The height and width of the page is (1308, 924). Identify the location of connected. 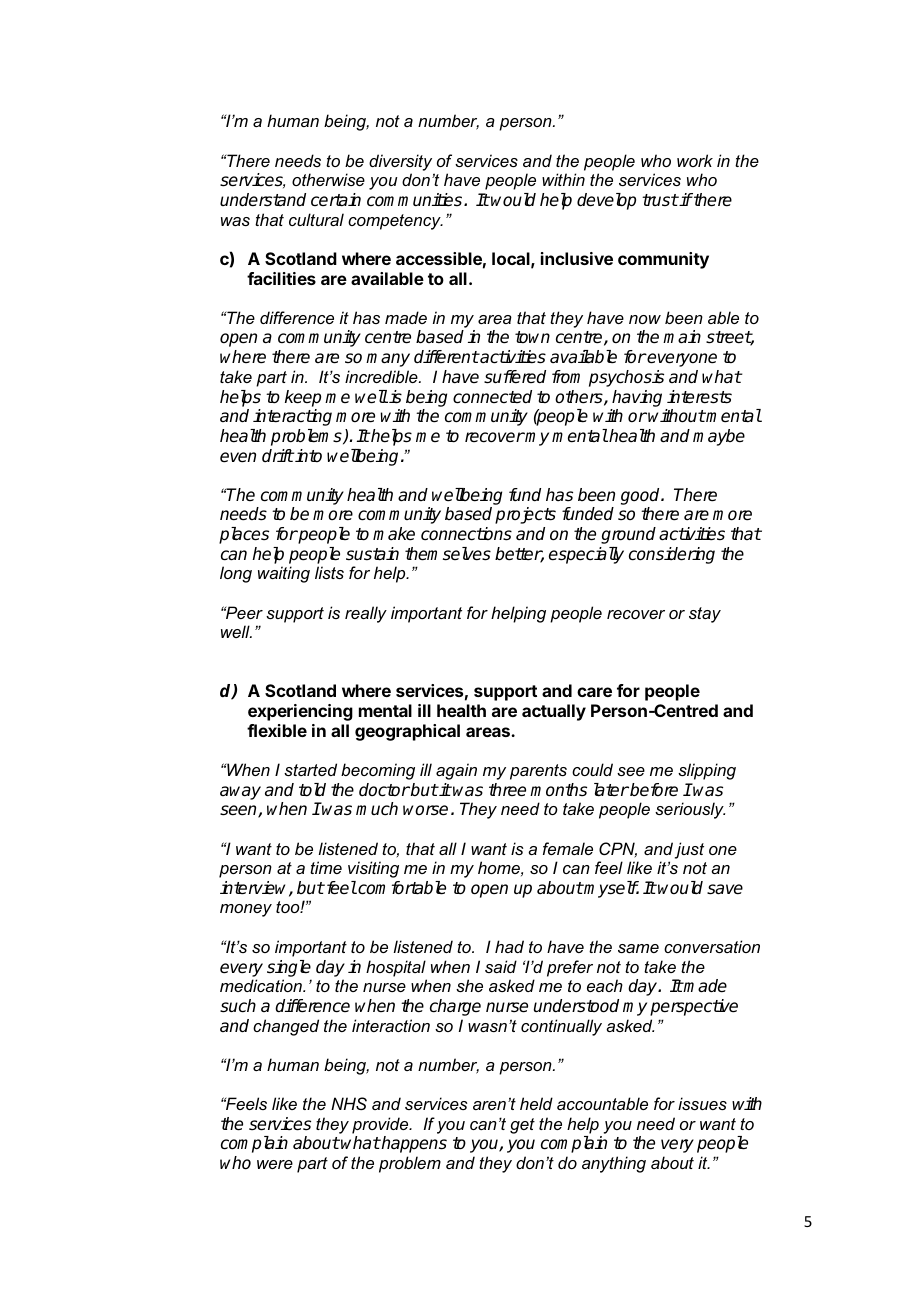
(492, 397).
